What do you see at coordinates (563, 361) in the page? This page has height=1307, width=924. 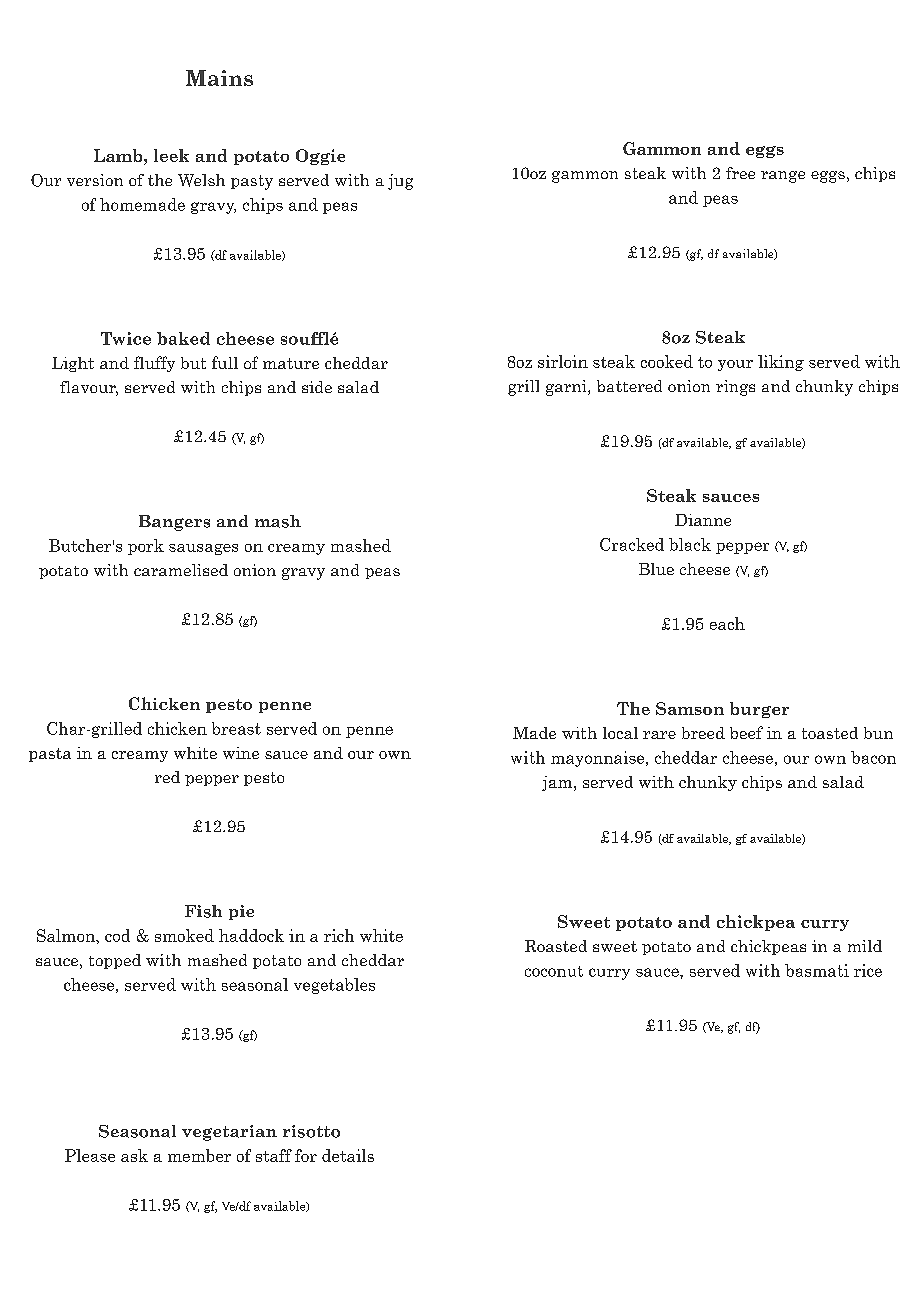 I see `sirloin` at bounding box center [563, 361].
